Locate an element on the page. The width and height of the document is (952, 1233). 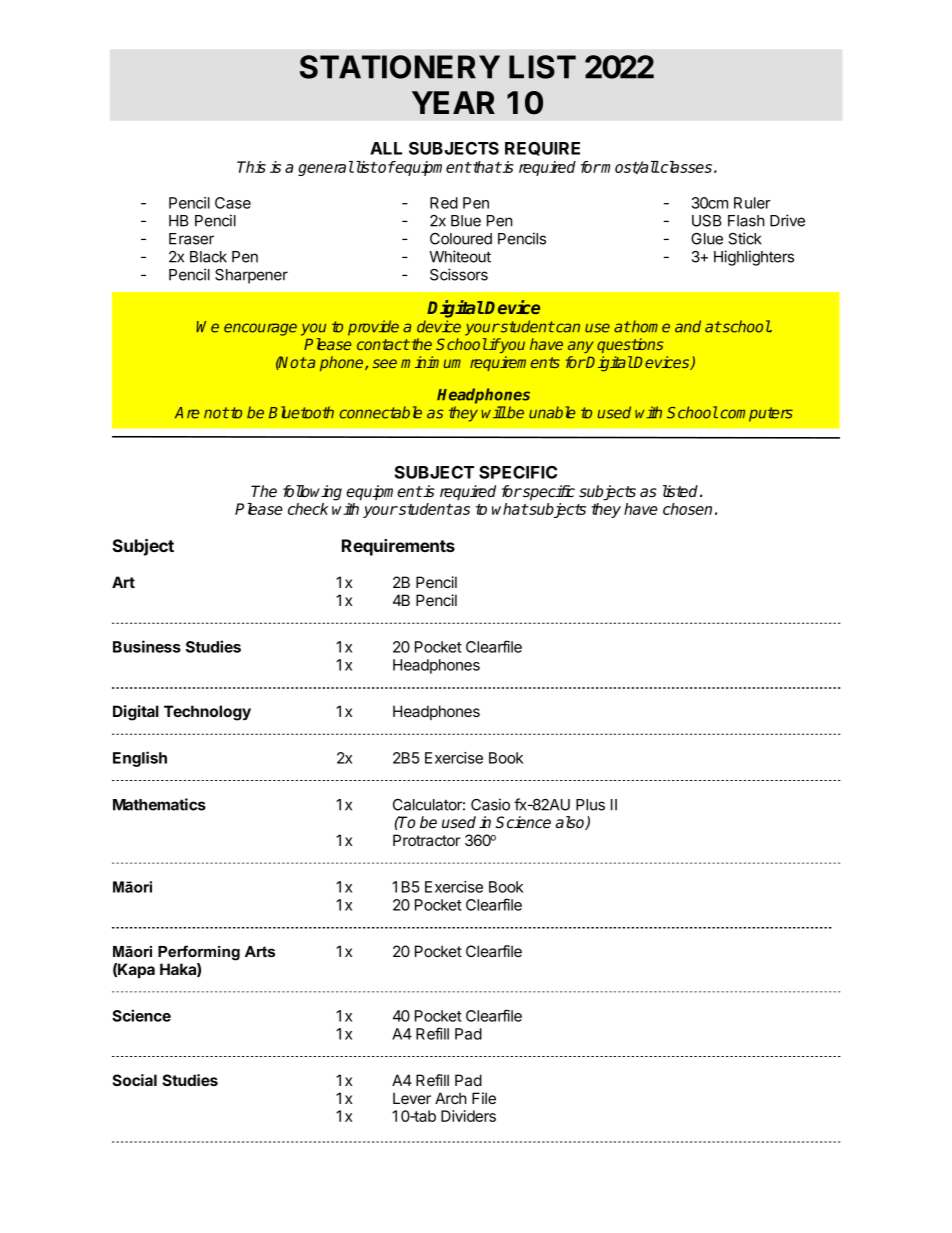
YEAR is located at coordinates (453, 102).
